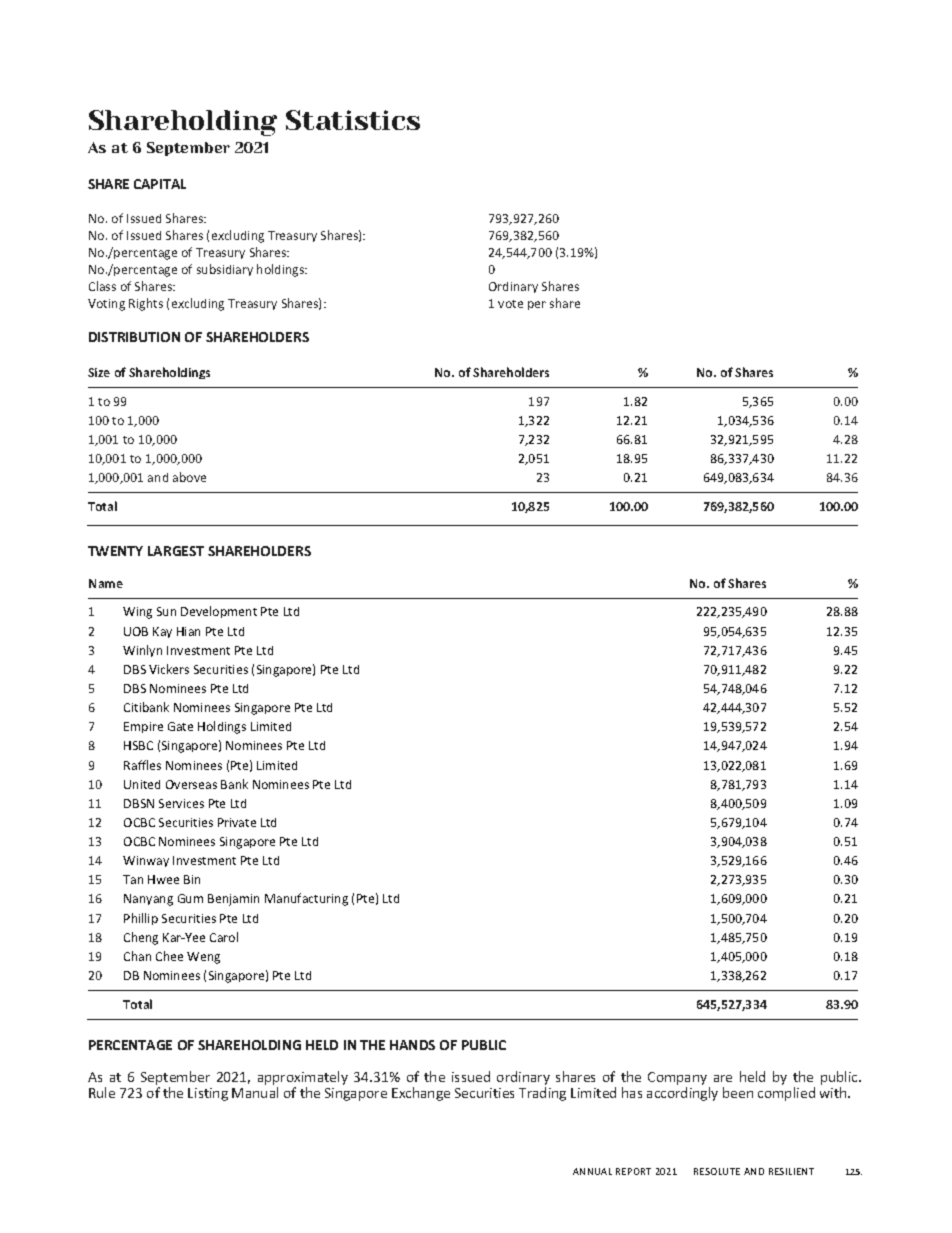 Image resolution: width=952 pixels, height=1233 pixels. What do you see at coordinates (353, 120) in the screenshot?
I see `Statistics` at bounding box center [353, 120].
